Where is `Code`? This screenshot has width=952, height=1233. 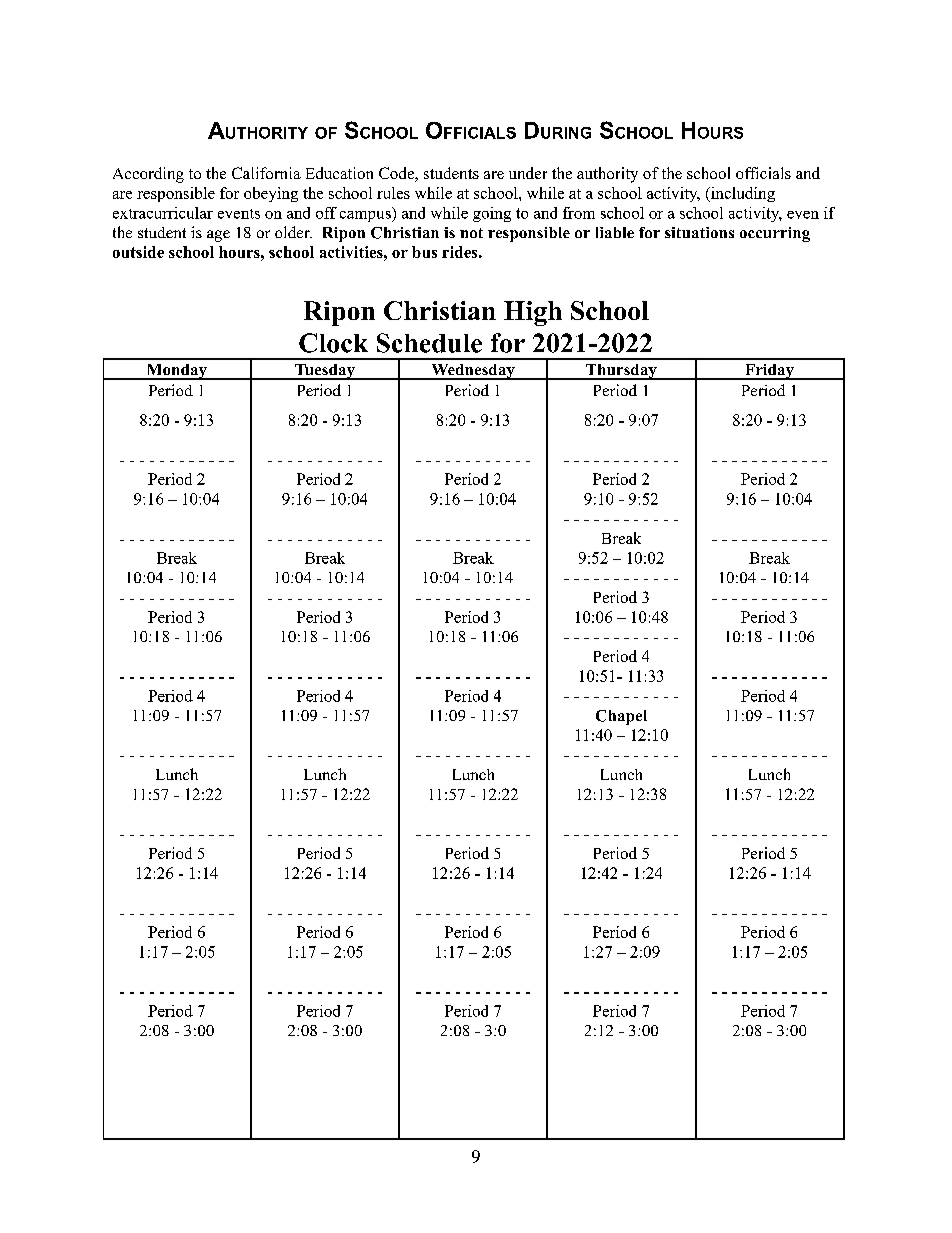
Code is located at coordinates (397, 174).
